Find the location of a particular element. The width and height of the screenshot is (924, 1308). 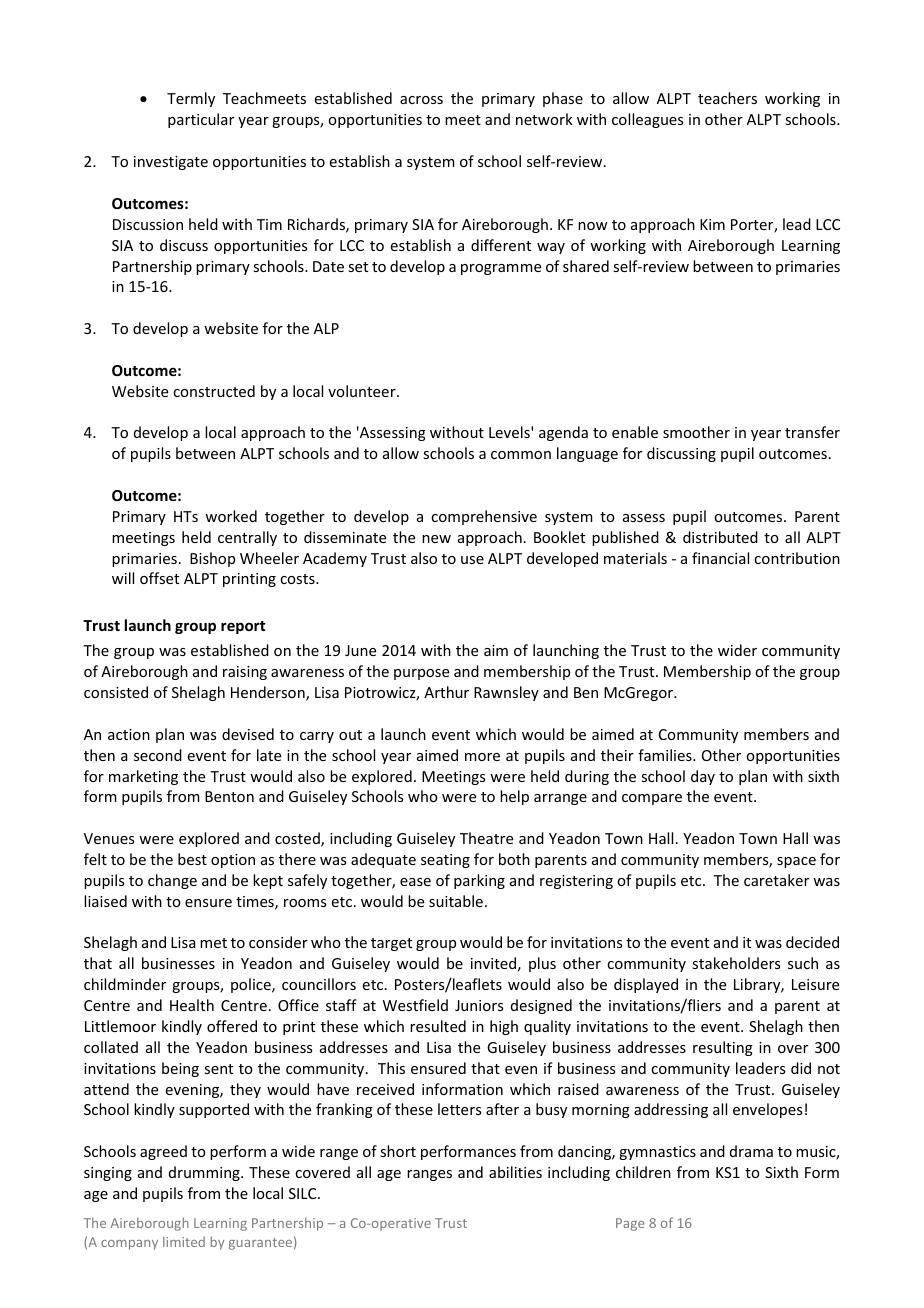

across is located at coordinates (421, 100).
